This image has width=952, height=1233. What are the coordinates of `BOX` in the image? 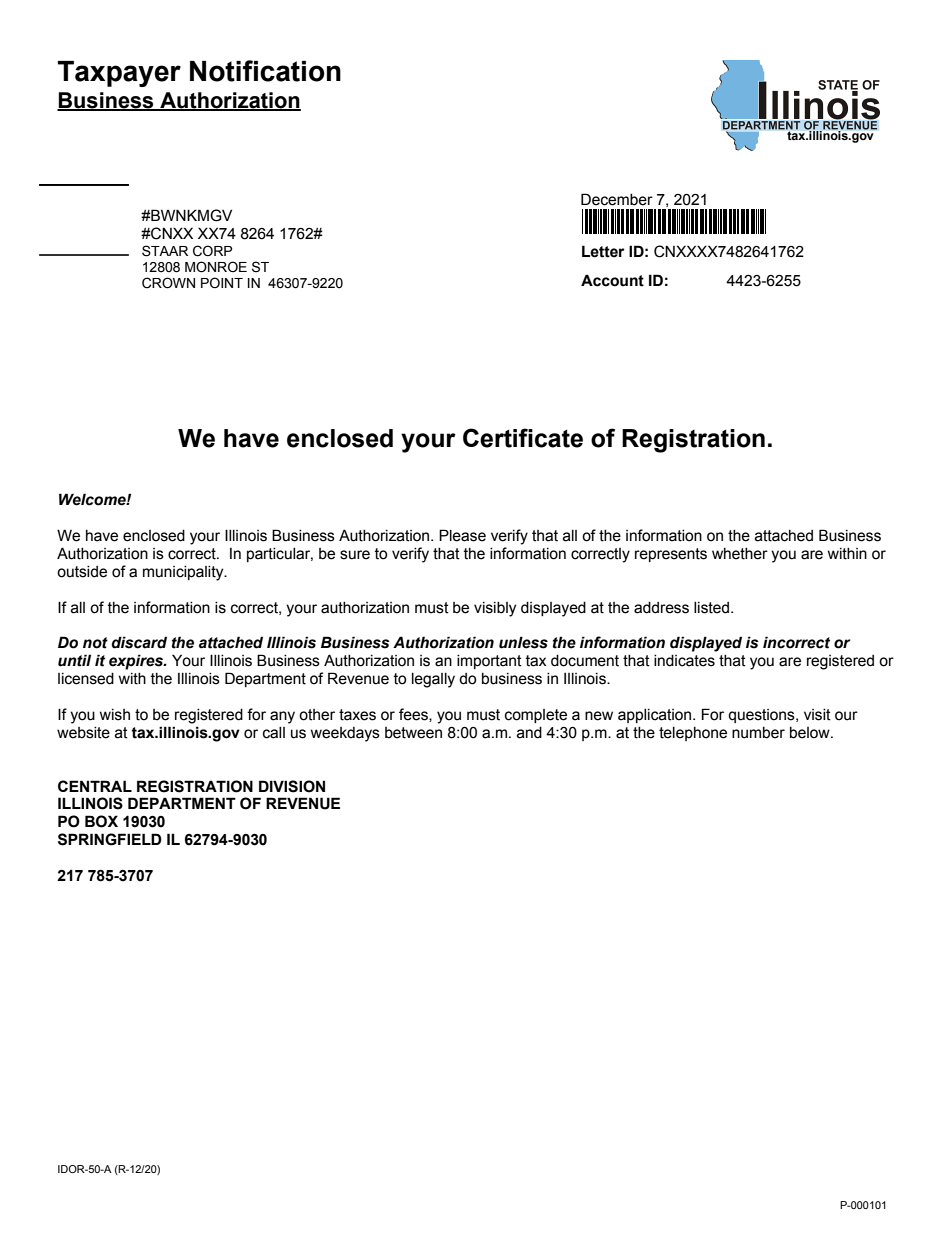 It's located at (101, 821).
